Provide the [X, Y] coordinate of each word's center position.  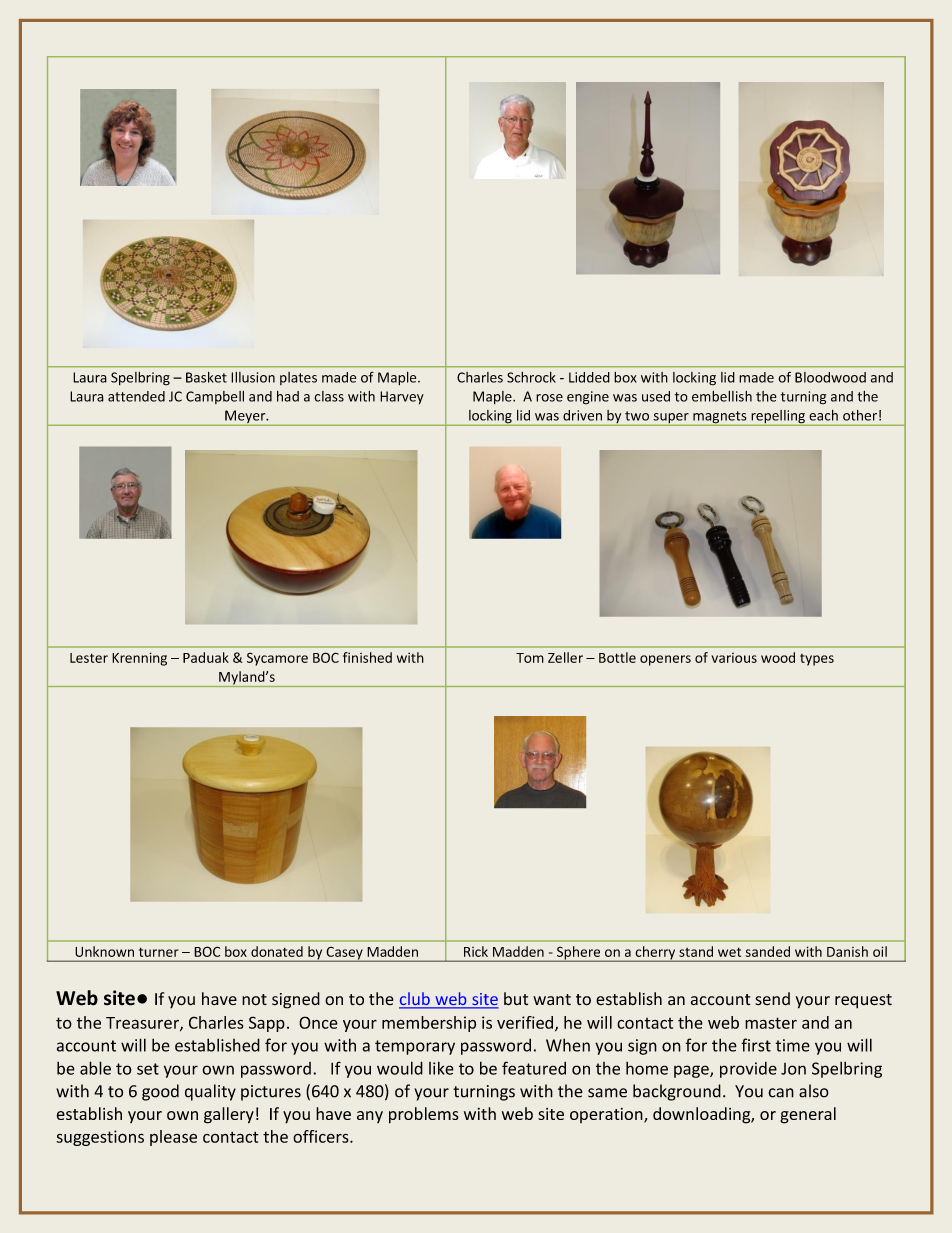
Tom [530, 658]
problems [424, 1115]
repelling [778, 418]
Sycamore [277, 659]
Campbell [215, 397]
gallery [229, 1115]
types [817, 660]
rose [549, 398]
